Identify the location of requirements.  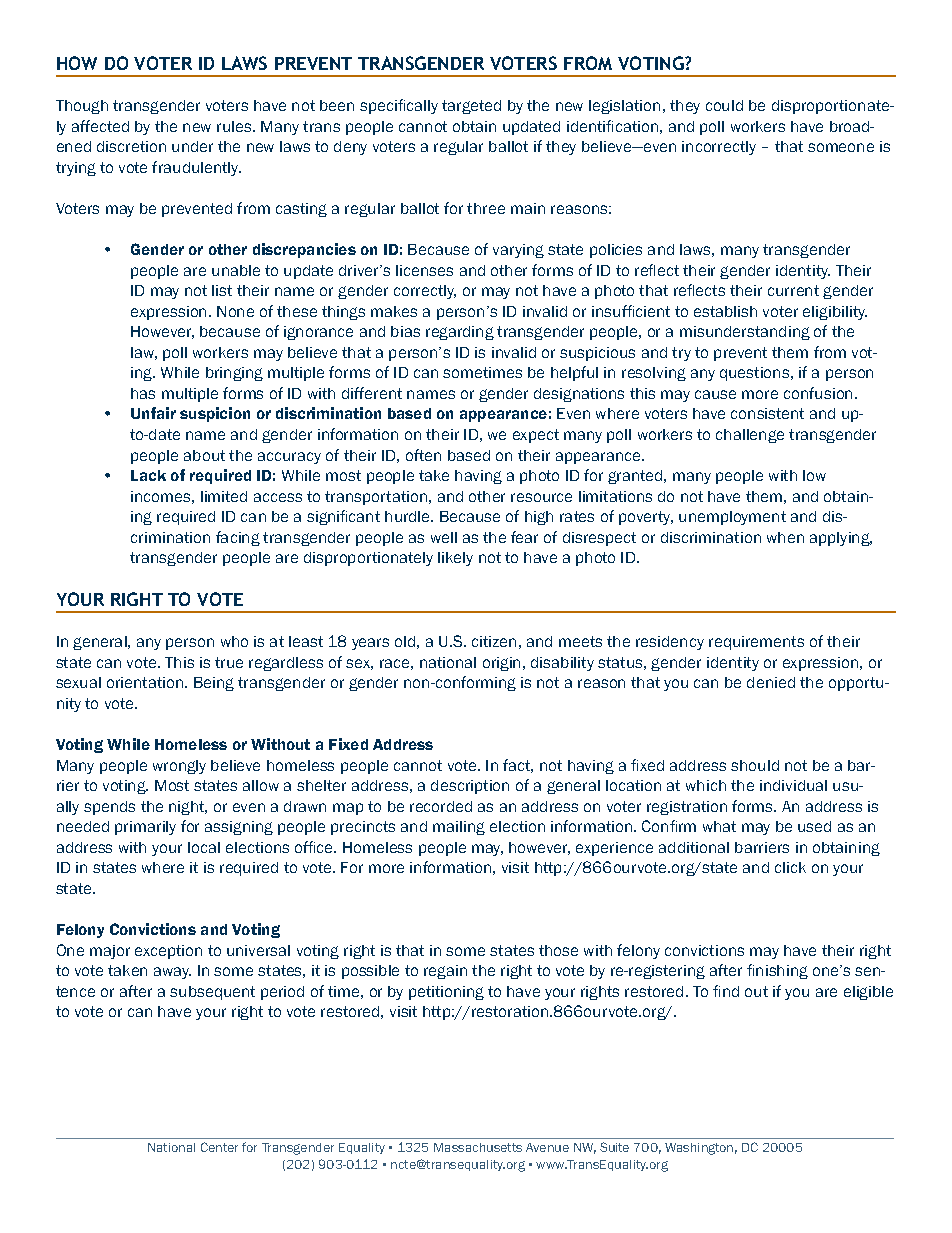
(756, 643).
